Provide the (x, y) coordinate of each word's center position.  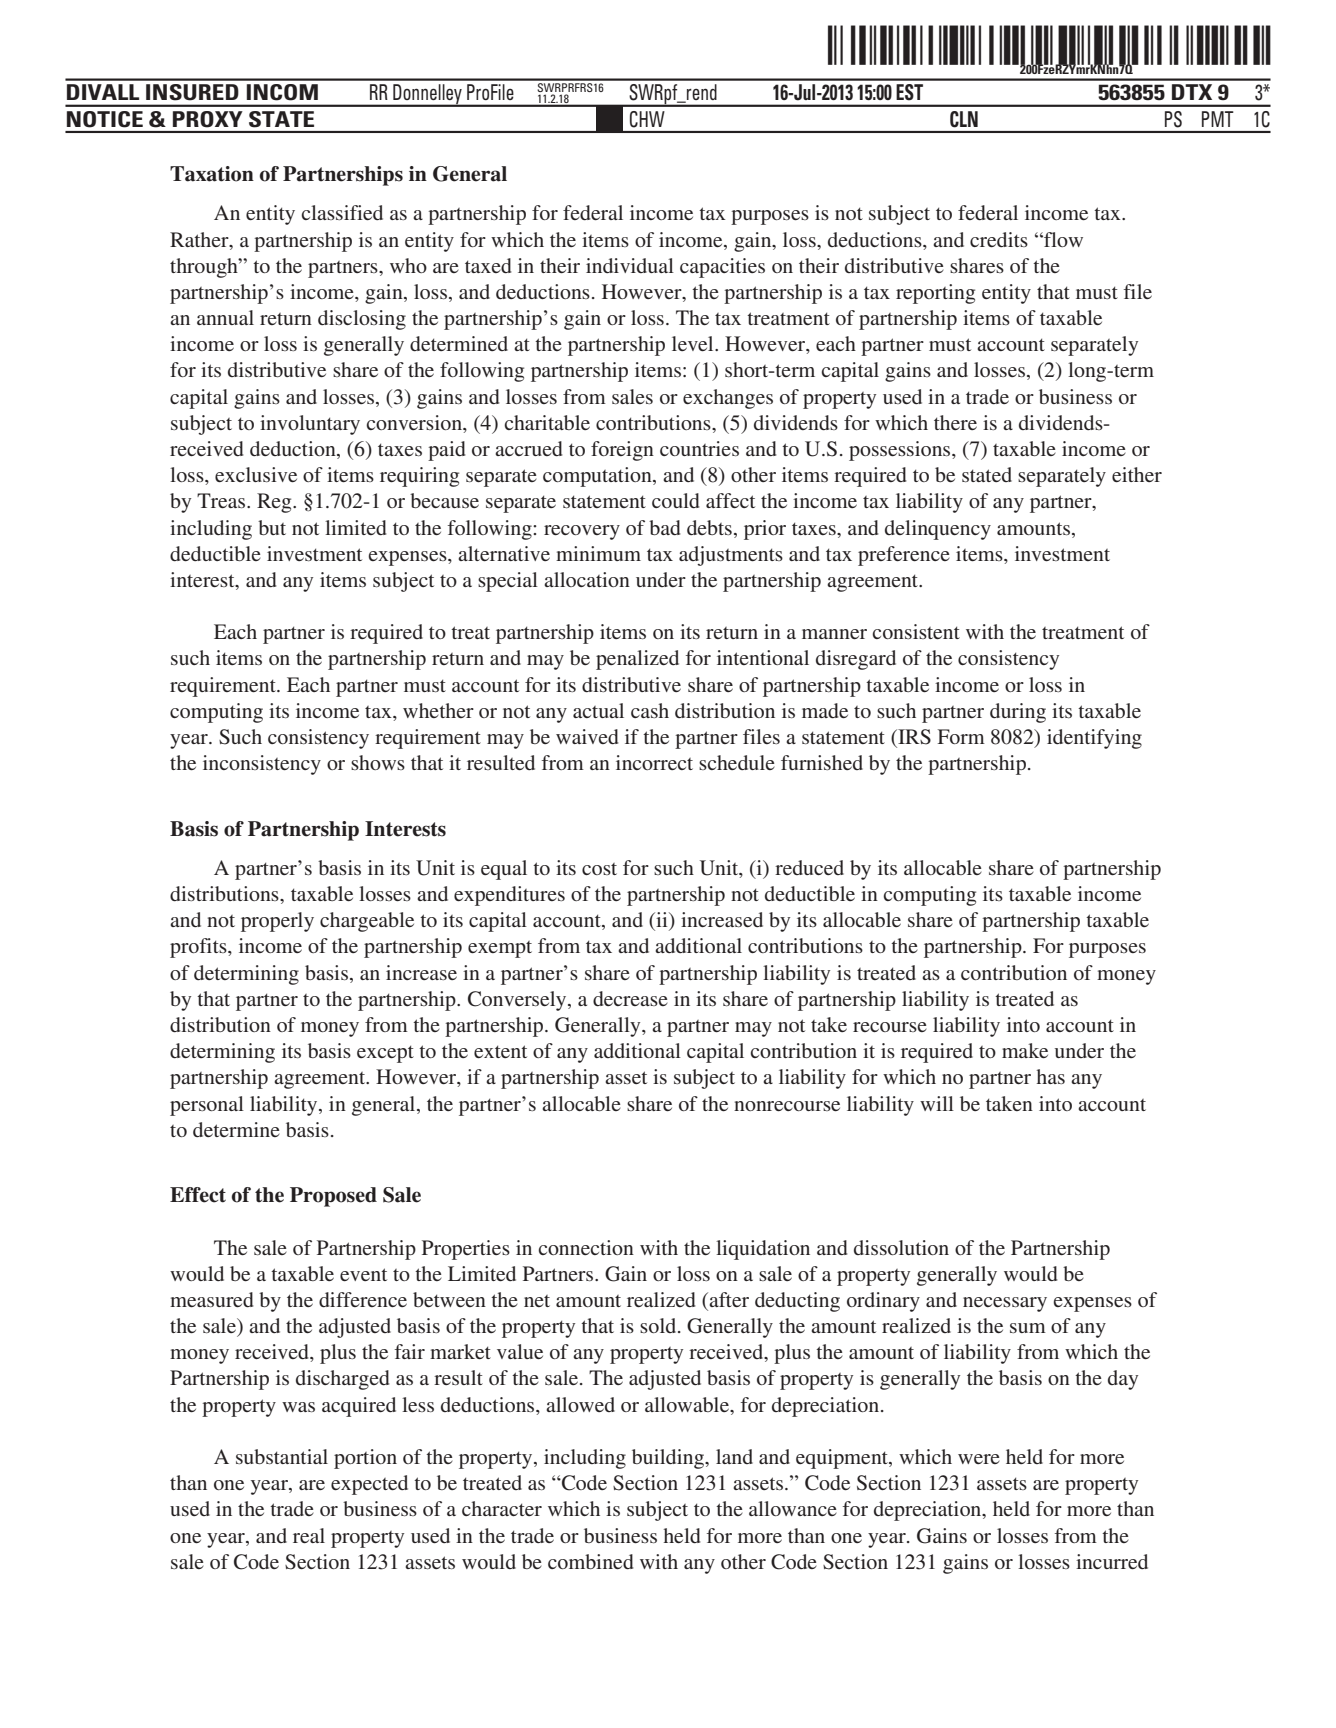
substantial (282, 1456)
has (1051, 1076)
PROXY (207, 119)
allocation (587, 579)
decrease (630, 998)
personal (207, 1106)
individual (630, 265)
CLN (964, 119)
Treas (222, 500)
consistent (916, 631)
